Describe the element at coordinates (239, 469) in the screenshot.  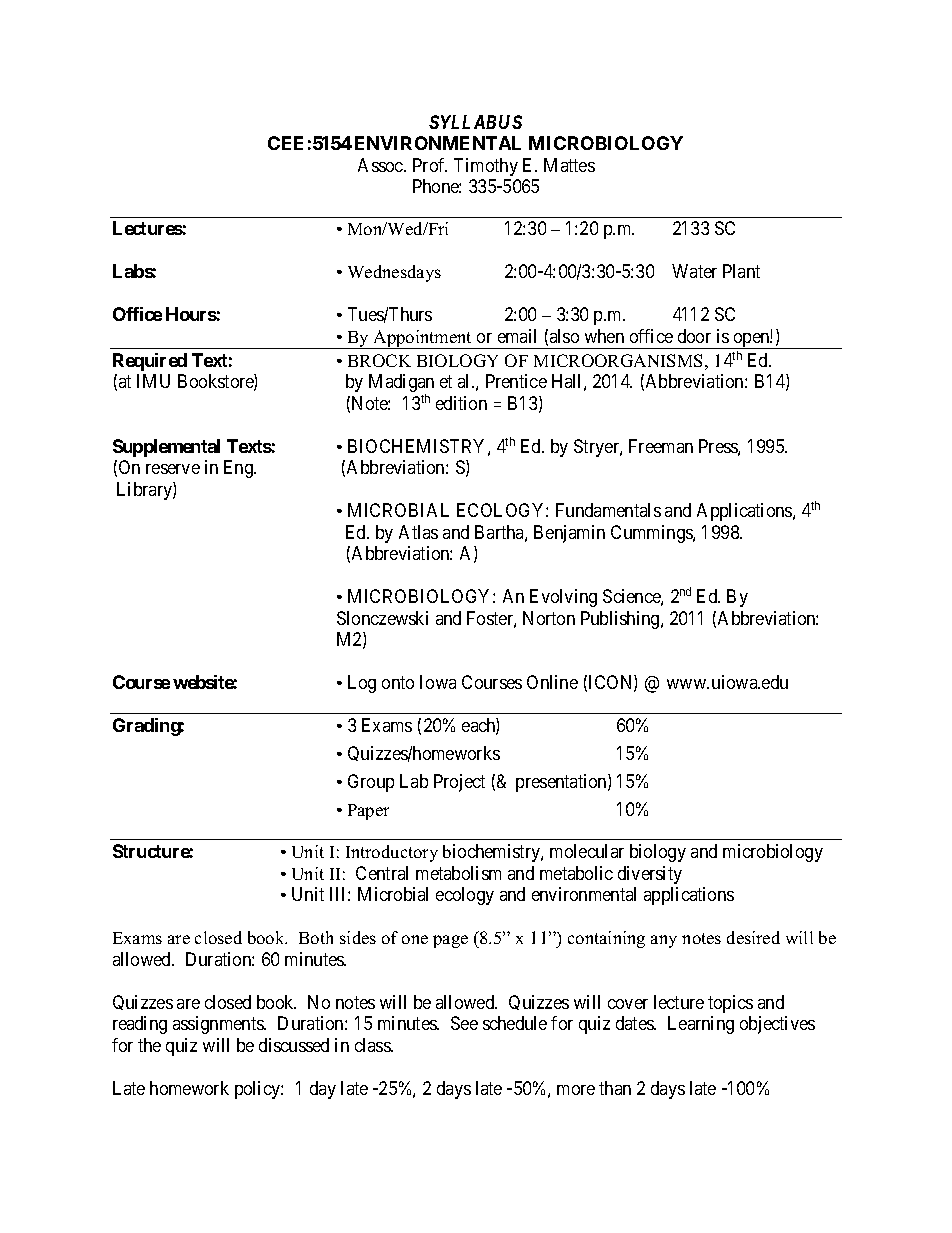
I see `Eng` at that location.
